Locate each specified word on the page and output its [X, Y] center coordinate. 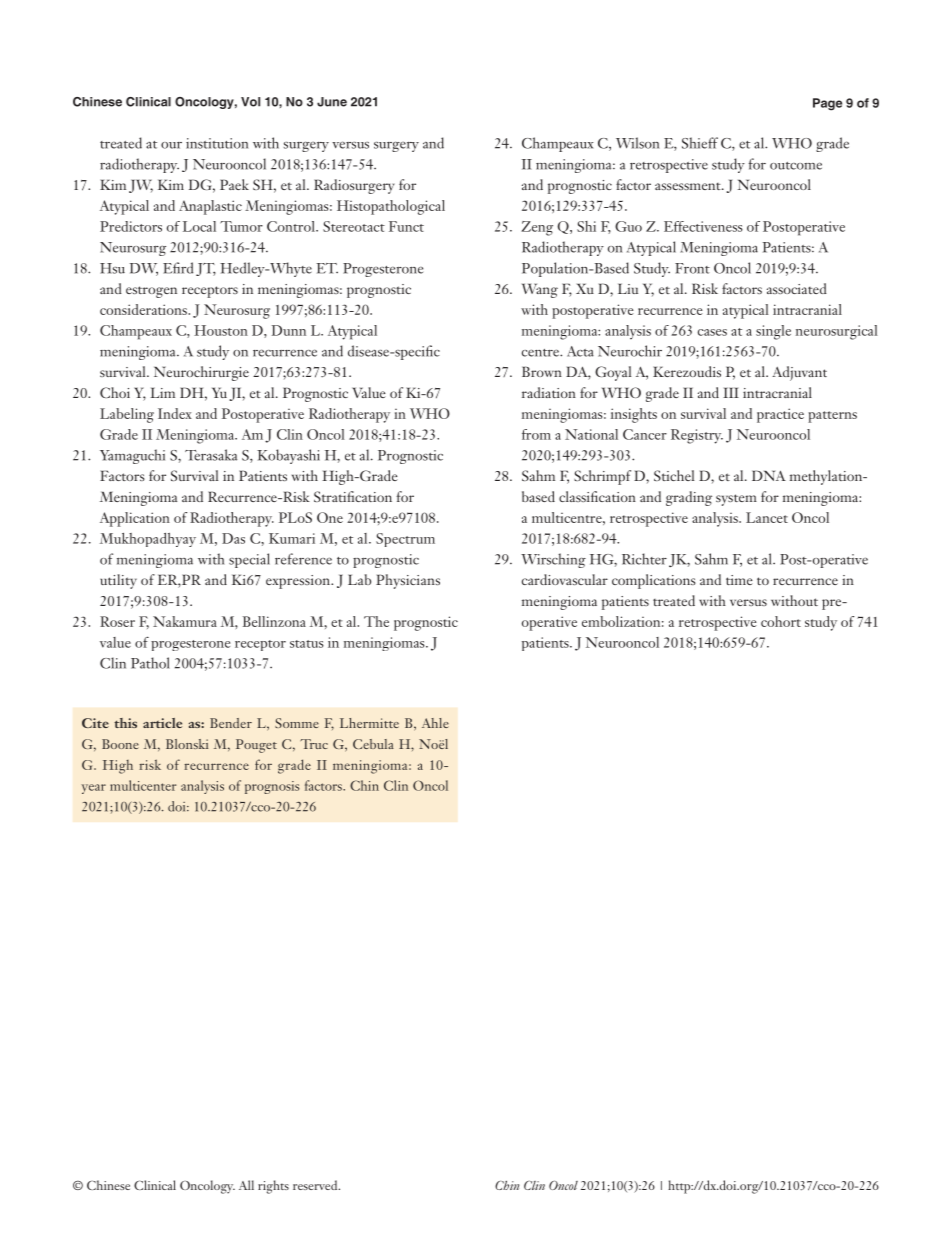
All [246, 1185]
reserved [316, 1185]
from [536, 434]
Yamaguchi [132, 456]
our [171, 145]
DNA [769, 475]
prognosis [272, 787]
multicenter [143, 785]
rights [273, 1187]
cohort [781, 621]
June [332, 102]
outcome [796, 166]
